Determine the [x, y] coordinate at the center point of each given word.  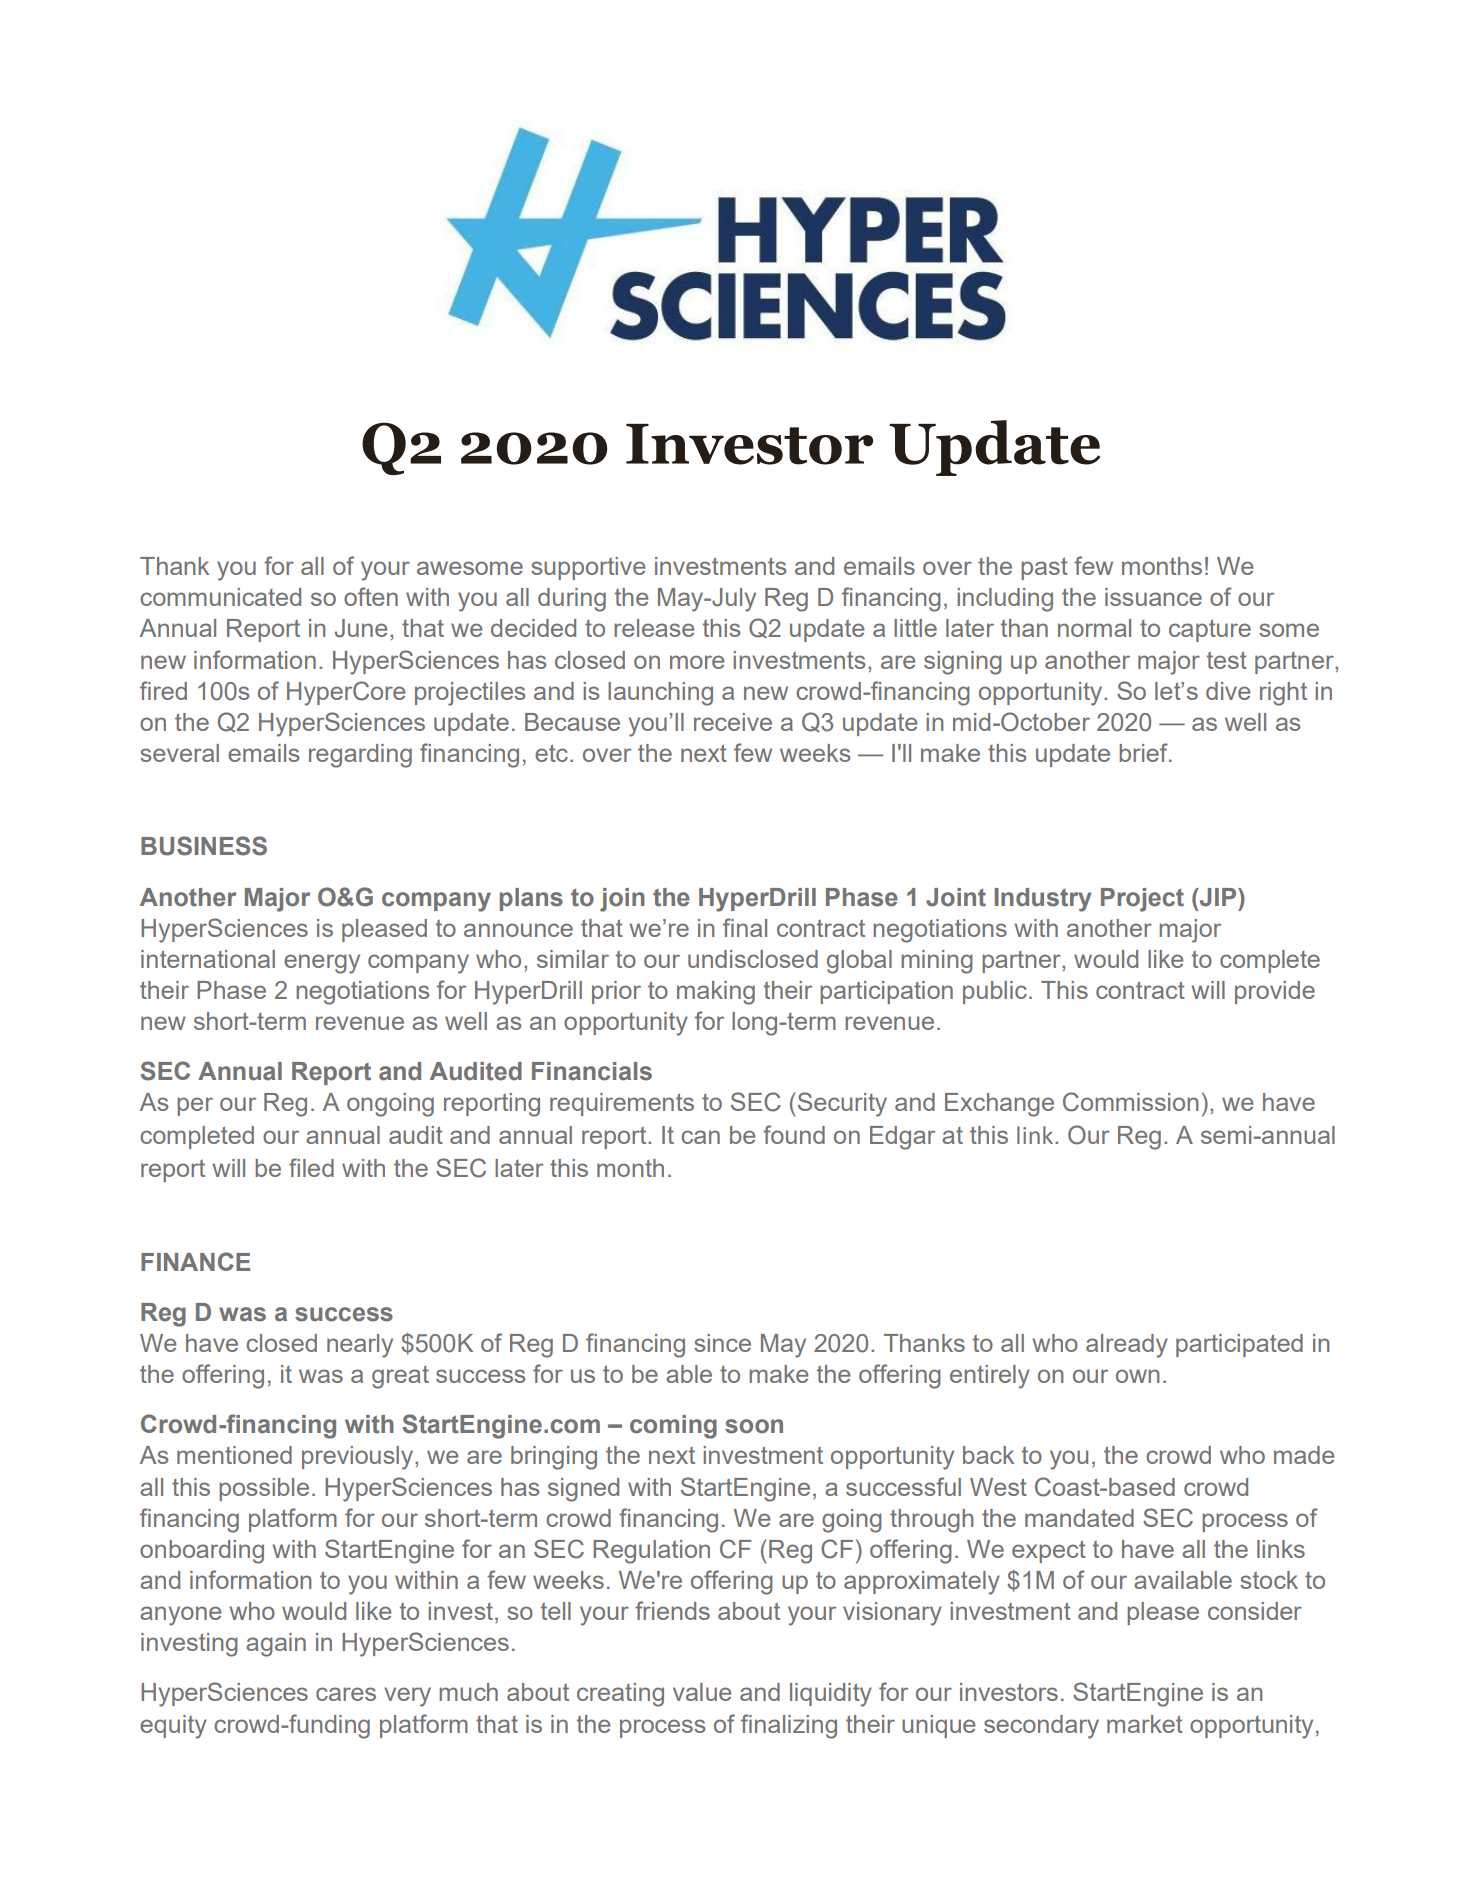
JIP [1218, 897]
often [371, 596]
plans [531, 899]
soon [754, 1426]
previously [359, 1458]
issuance [1153, 597]
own [1137, 1376]
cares [346, 1694]
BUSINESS [204, 846]
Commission [1130, 1102]
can [700, 1137]
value [702, 1692]
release [654, 628]
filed [311, 1167]
